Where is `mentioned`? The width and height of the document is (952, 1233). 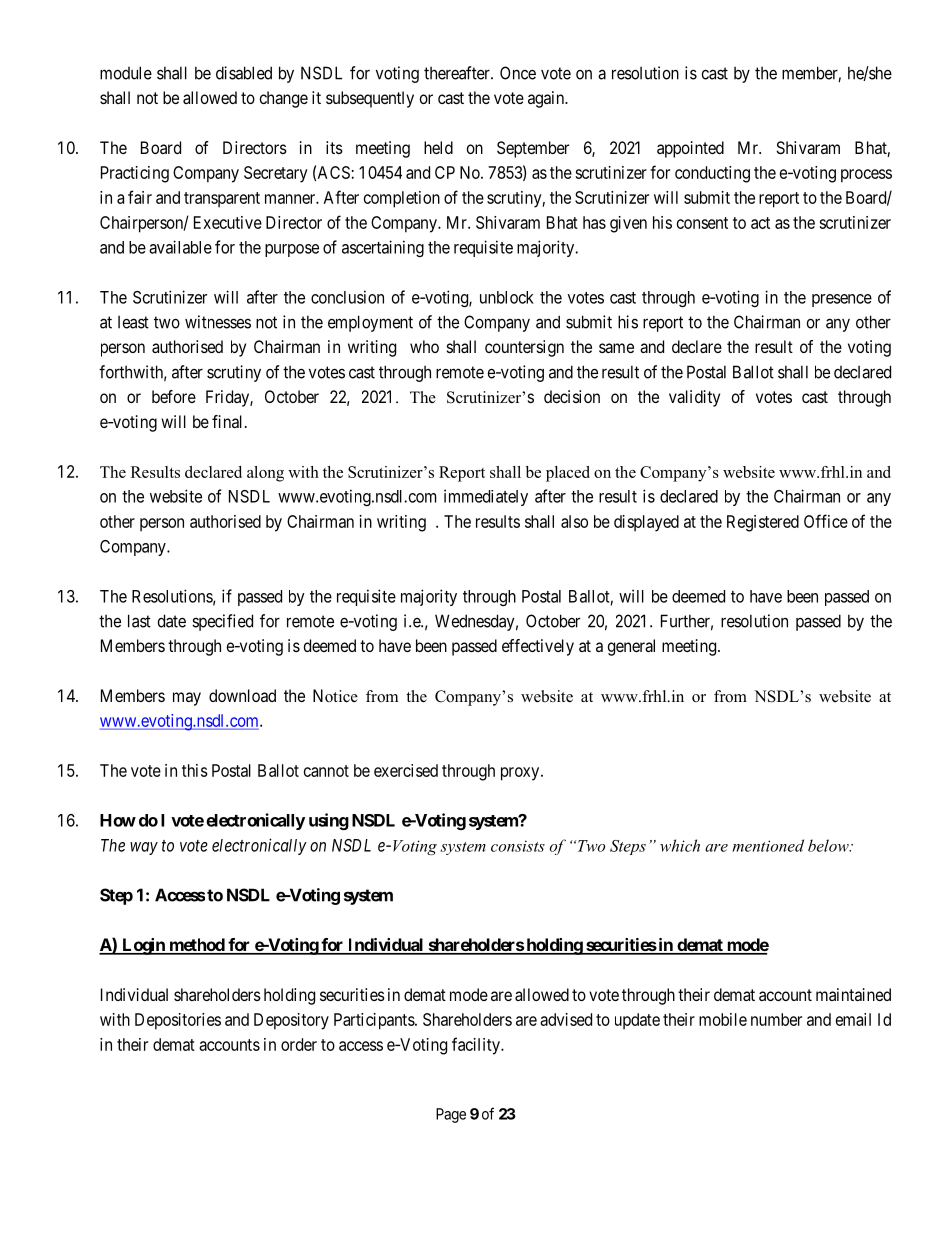
mentioned is located at coordinates (768, 845).
